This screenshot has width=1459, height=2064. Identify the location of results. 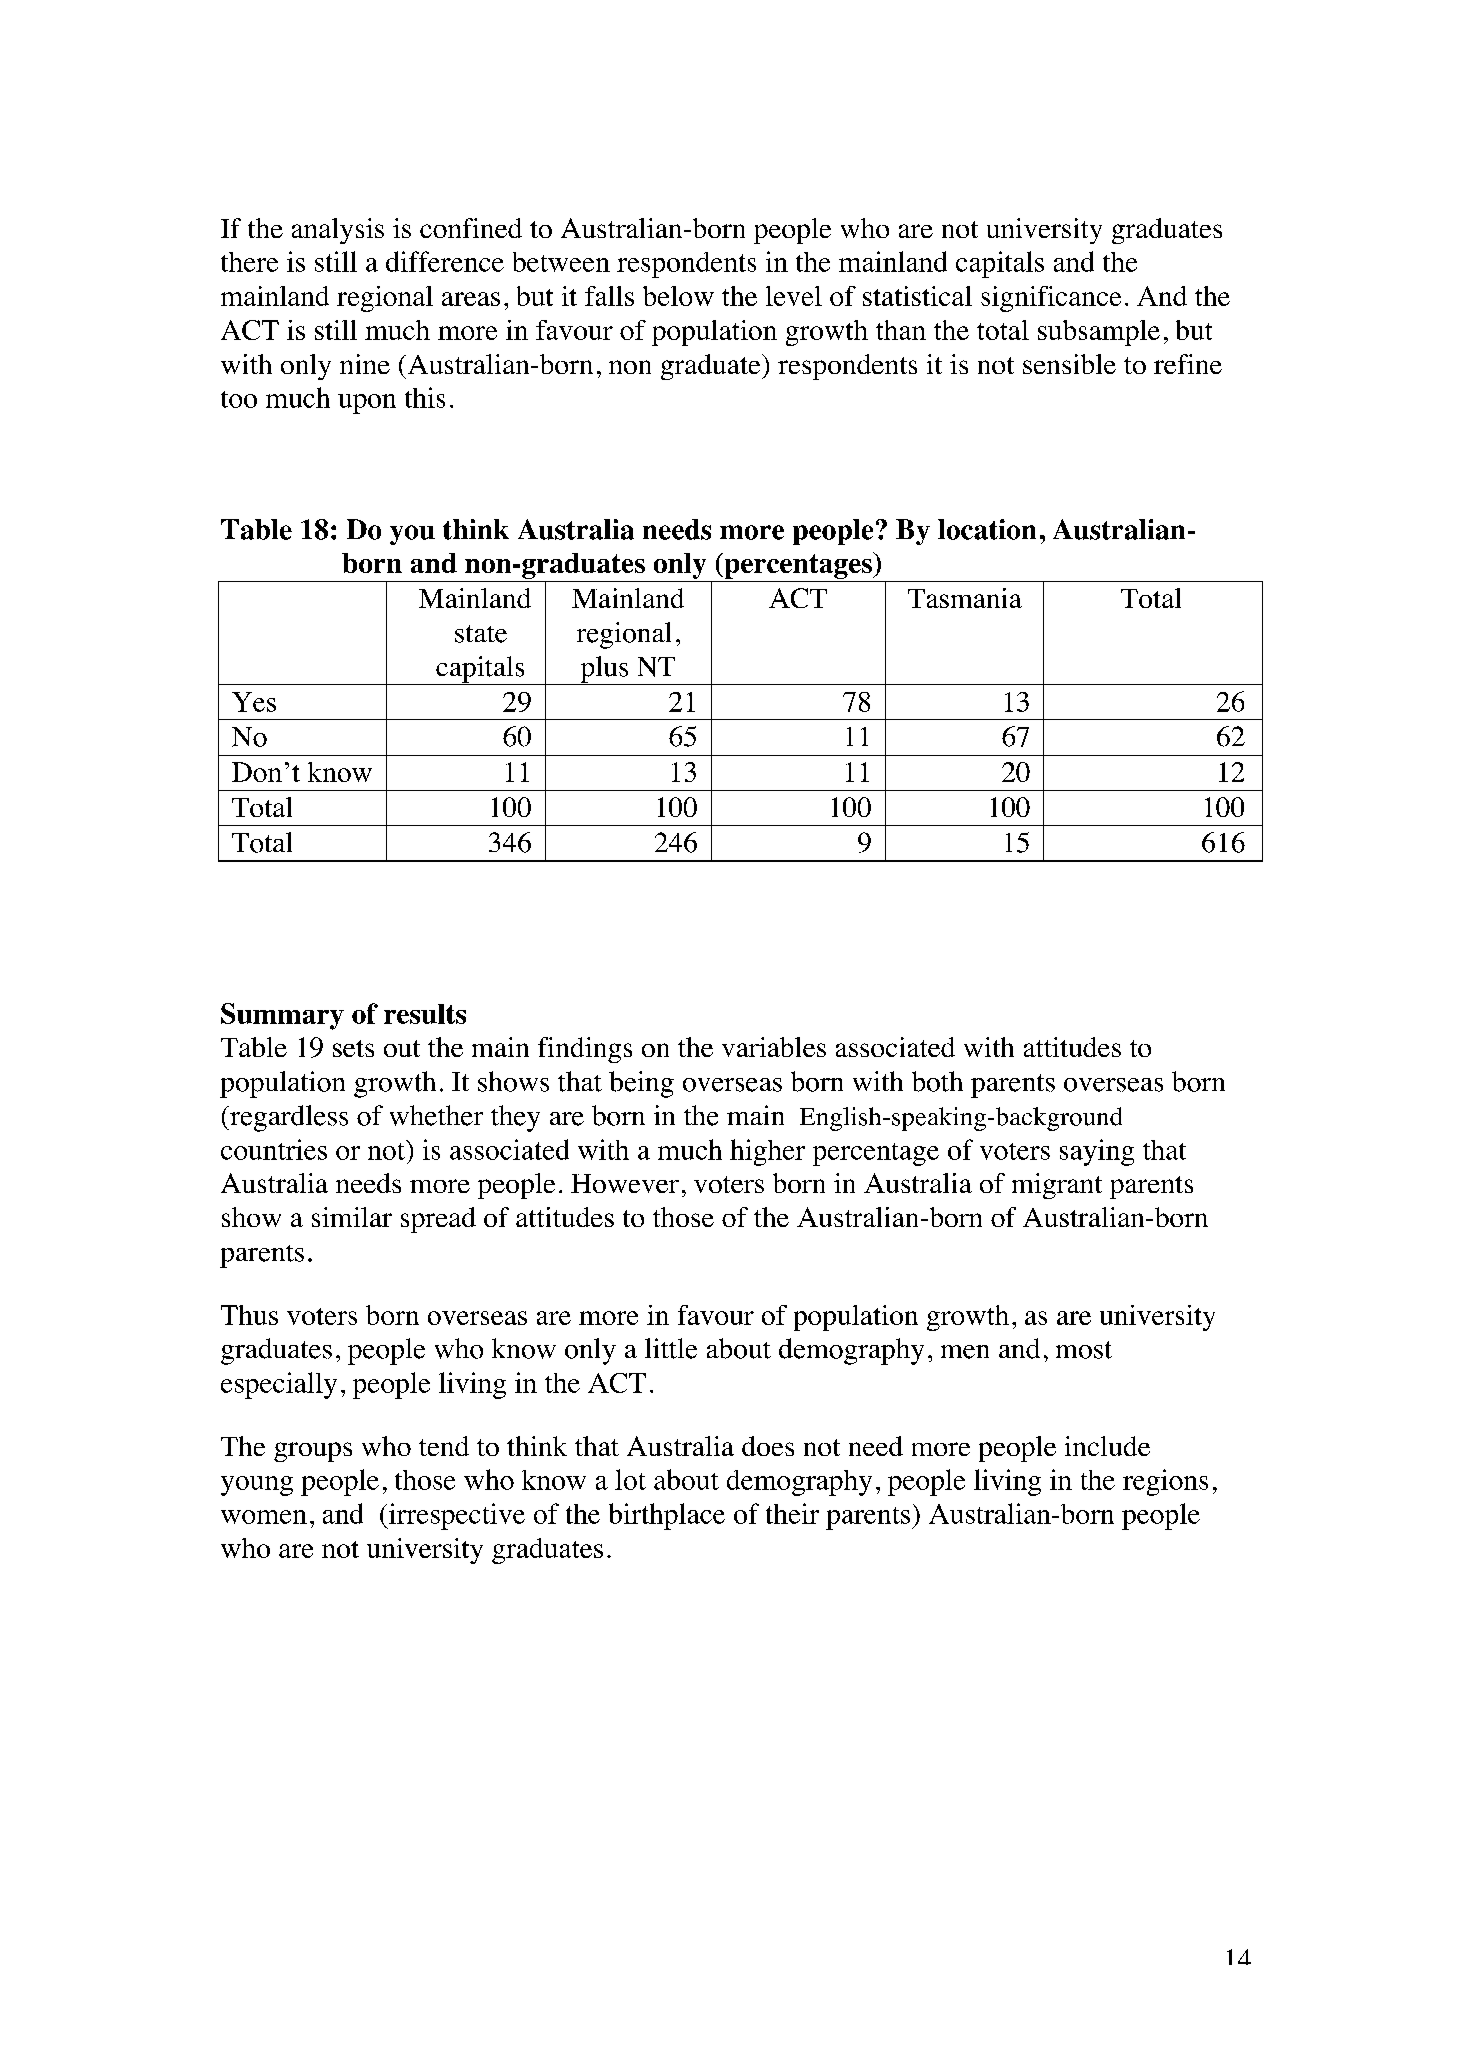
(425, 1014).
